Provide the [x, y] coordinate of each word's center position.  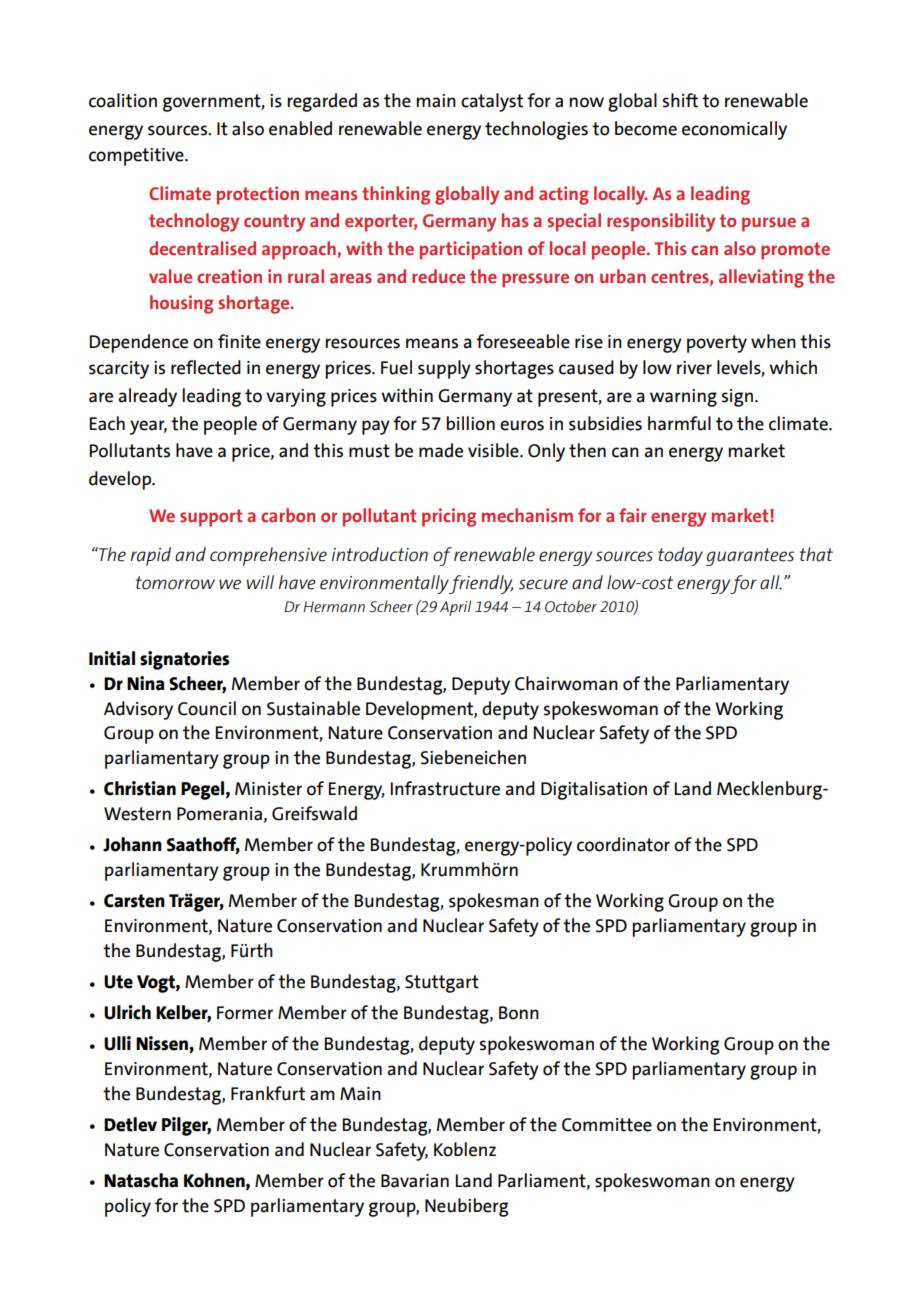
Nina [145, 683]
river [694, 368]
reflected [206, 367]
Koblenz [465, 1149]
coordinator [623, 844]
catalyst [492, 102]
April [455, 608]
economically [734, 130]
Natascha [141, 1180]
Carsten [134, 901]
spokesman [494, 902]
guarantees [750, 557]
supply [444, 369]
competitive [137, 157]
